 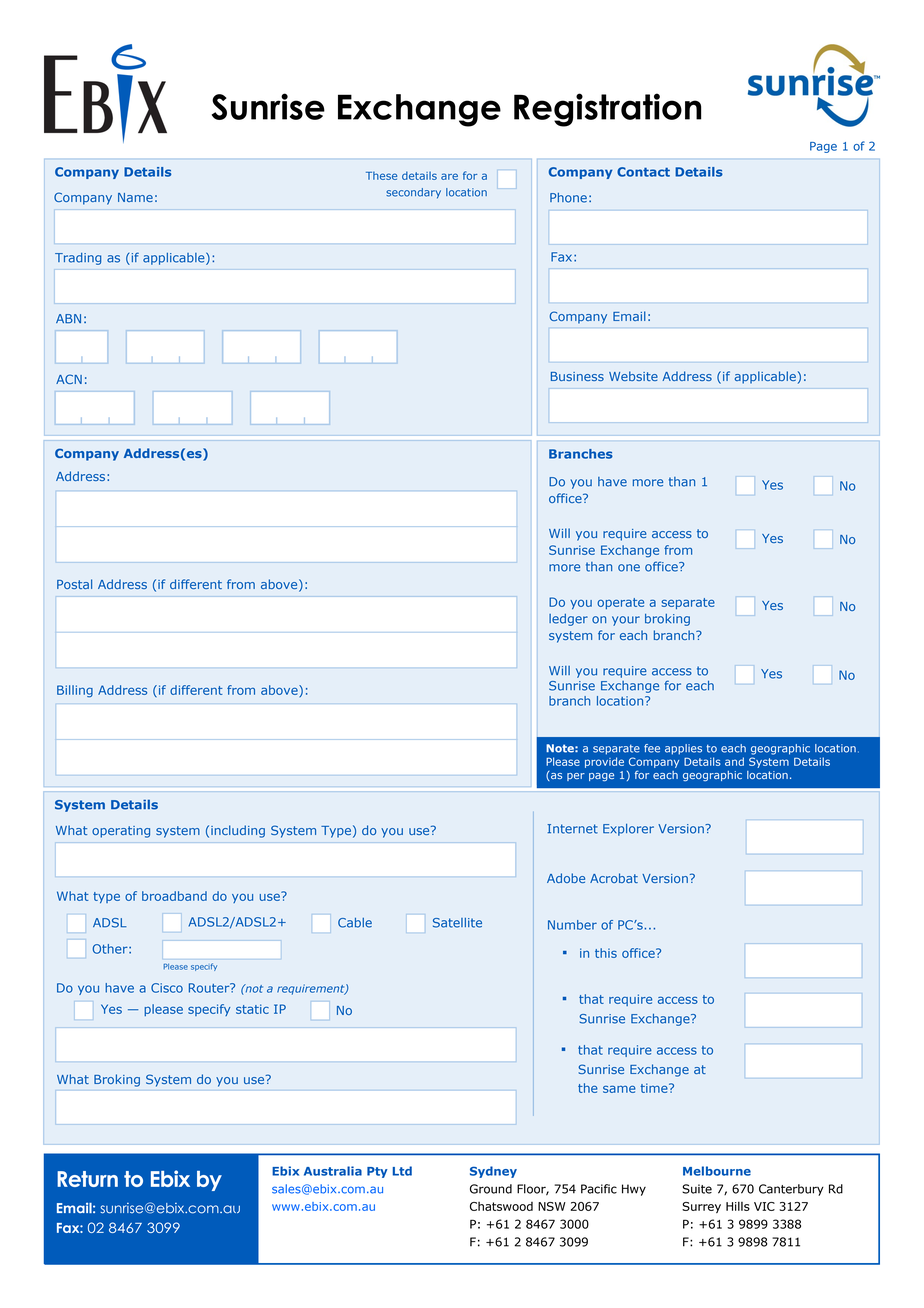 What do you see at coordinates (568, 620) in the page?
I see `ledger` at bounding box center [568, 620].
